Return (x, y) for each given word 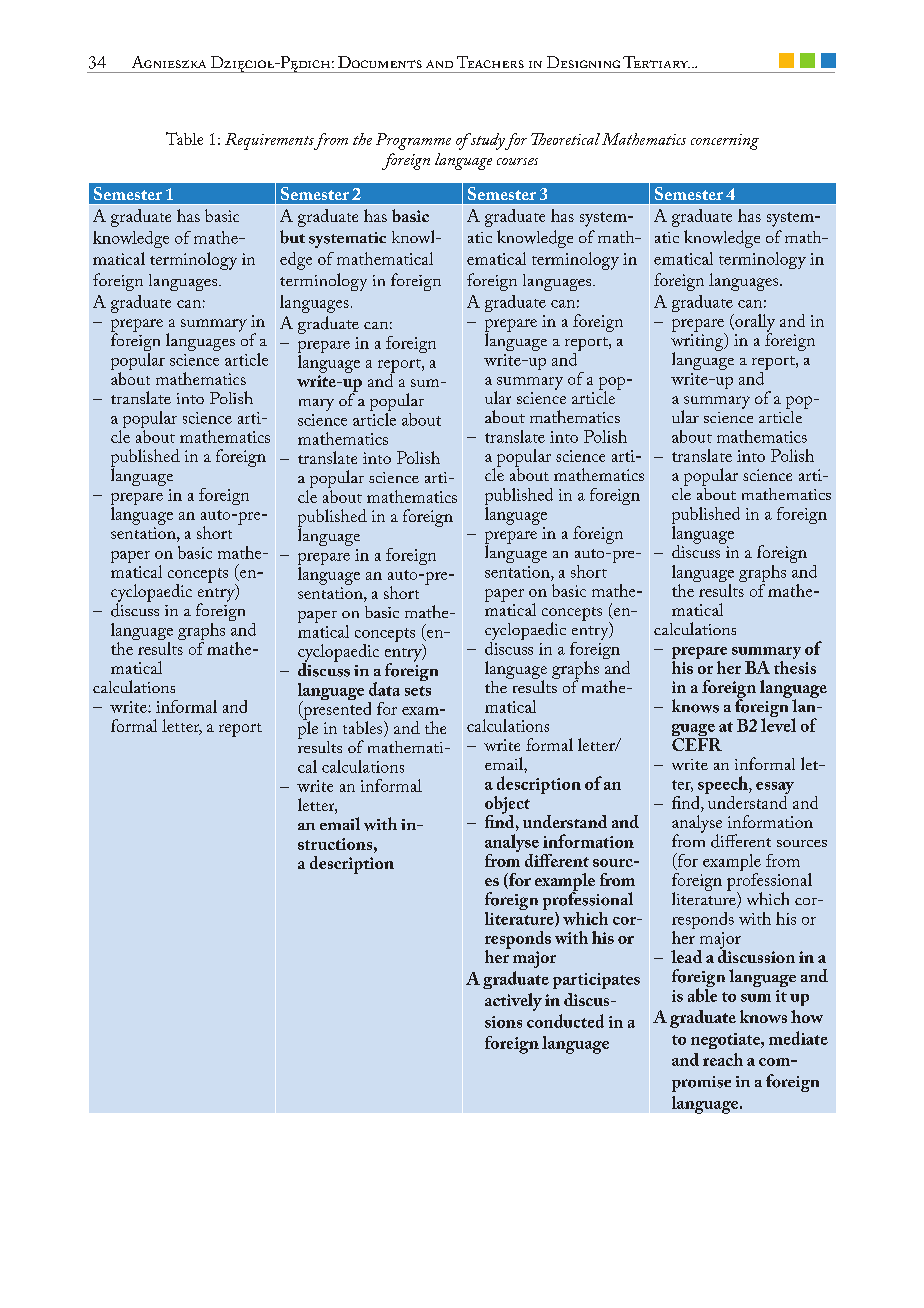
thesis (795, 666)
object (507, 806)
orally (754, 324)
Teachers (490, 62)
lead (686, 956)
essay (775, 789)
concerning (725, 142)
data (384, 689)
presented (336, 710)
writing (698, 343)
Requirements (269, 141)
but (292, 237)
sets (418, 691)
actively (513, 1002)
